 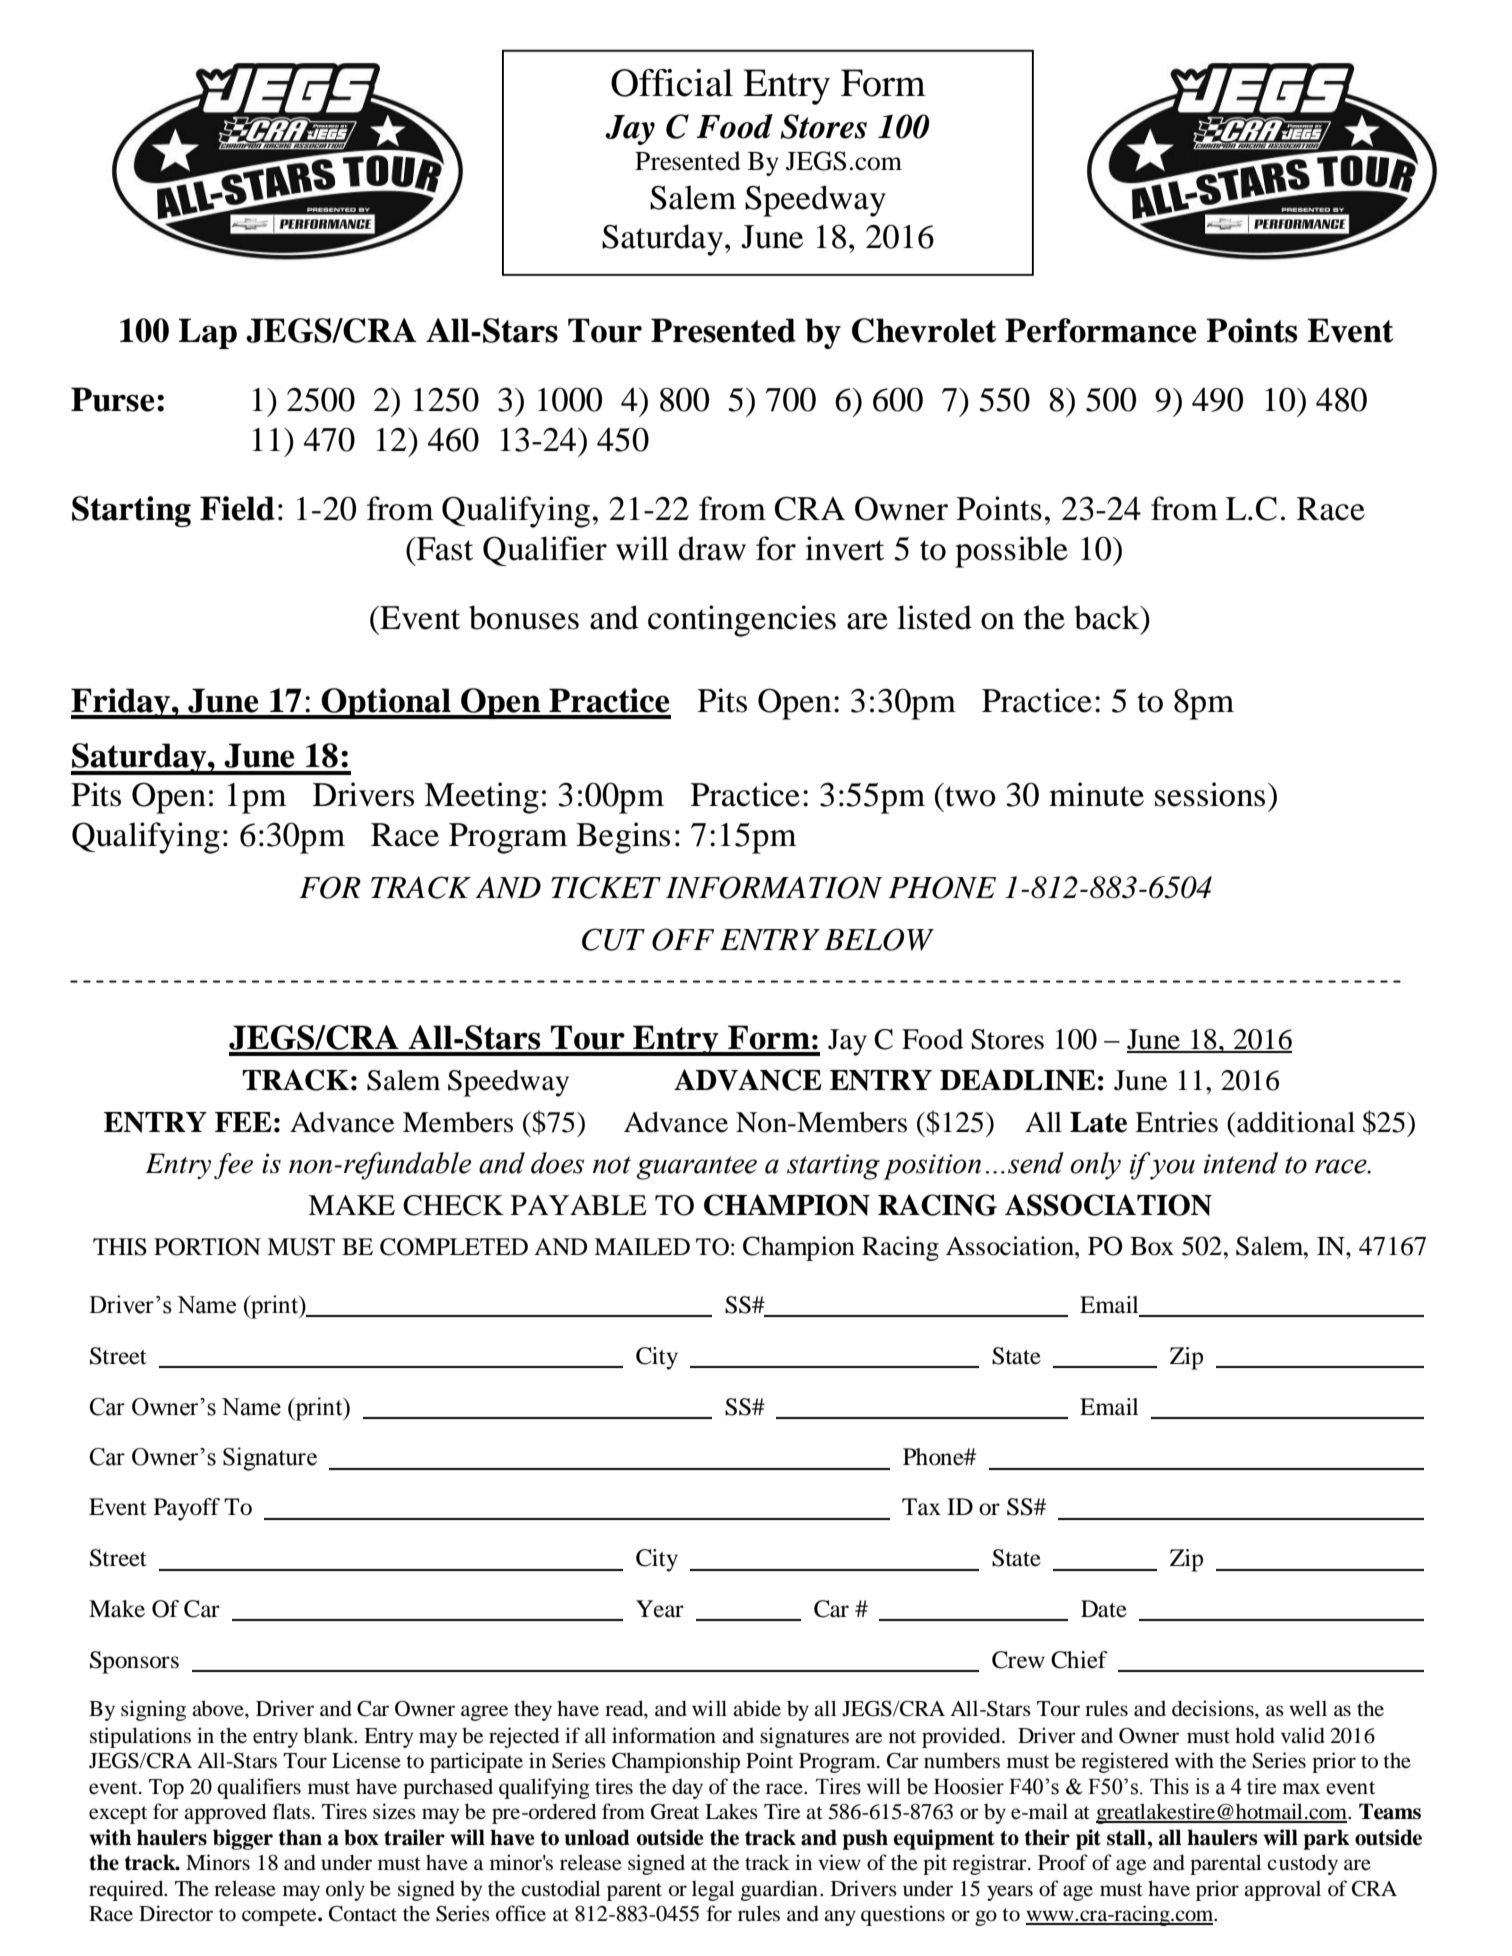 I want to click on approval, so click(x=1282, y=1891).
